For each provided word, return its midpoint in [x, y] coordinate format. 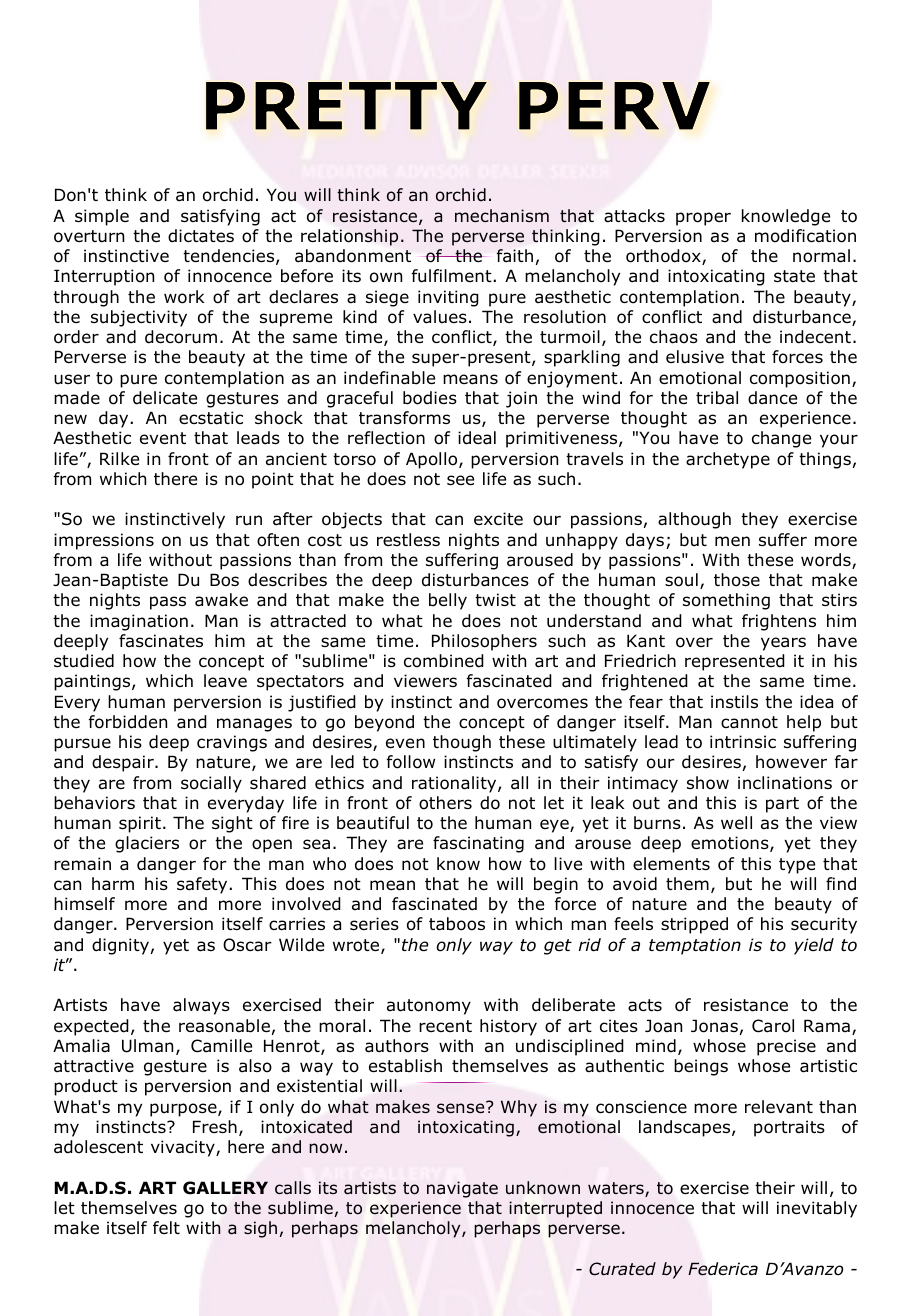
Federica [723, 1269]
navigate [462, 1189]
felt [166, 1227]
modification [805, 236]
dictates [201, 236]
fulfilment [452, 276]
